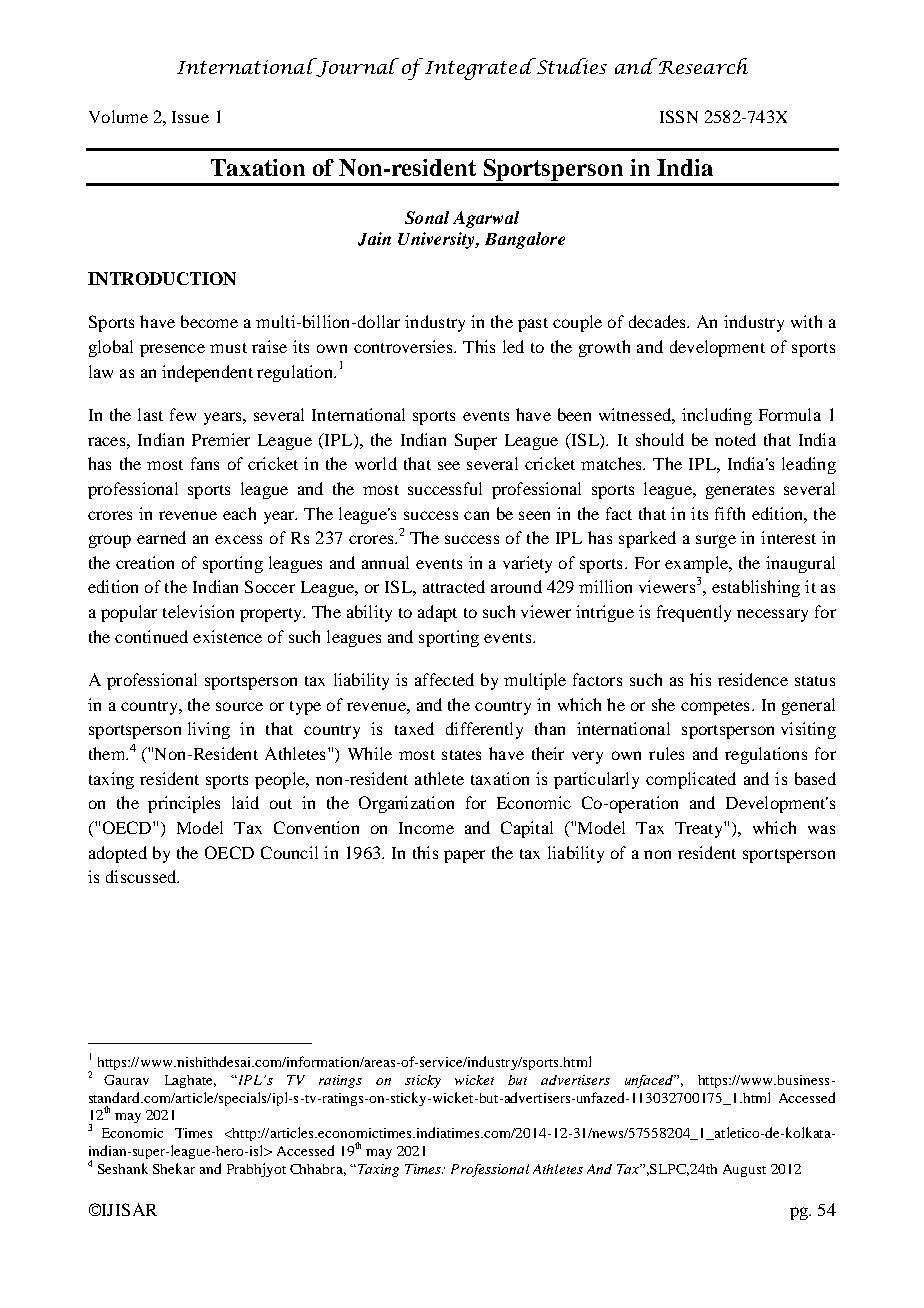 The image size is (924, 1308). I want to click on paper, so click(464, 856).
